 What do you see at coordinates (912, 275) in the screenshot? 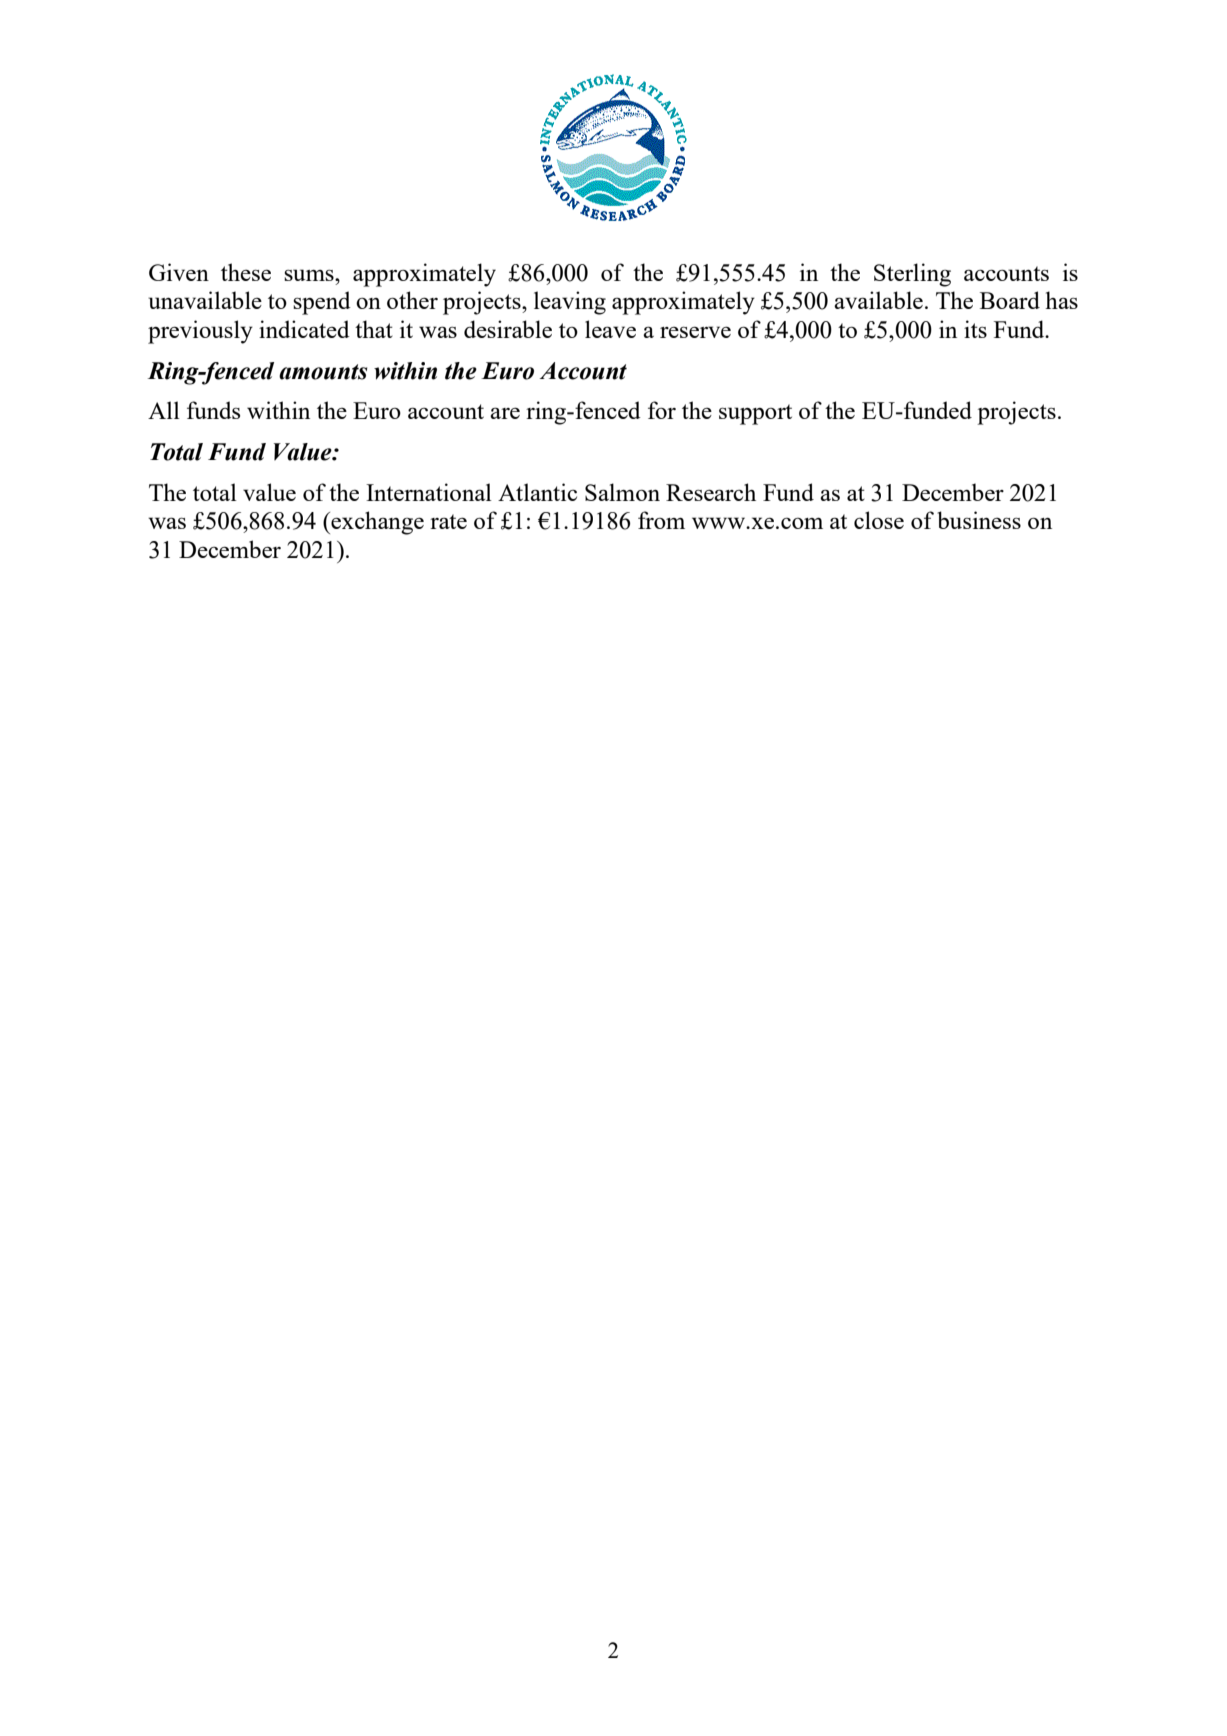
I see `Sterling` at bounding box center [912, 275].
